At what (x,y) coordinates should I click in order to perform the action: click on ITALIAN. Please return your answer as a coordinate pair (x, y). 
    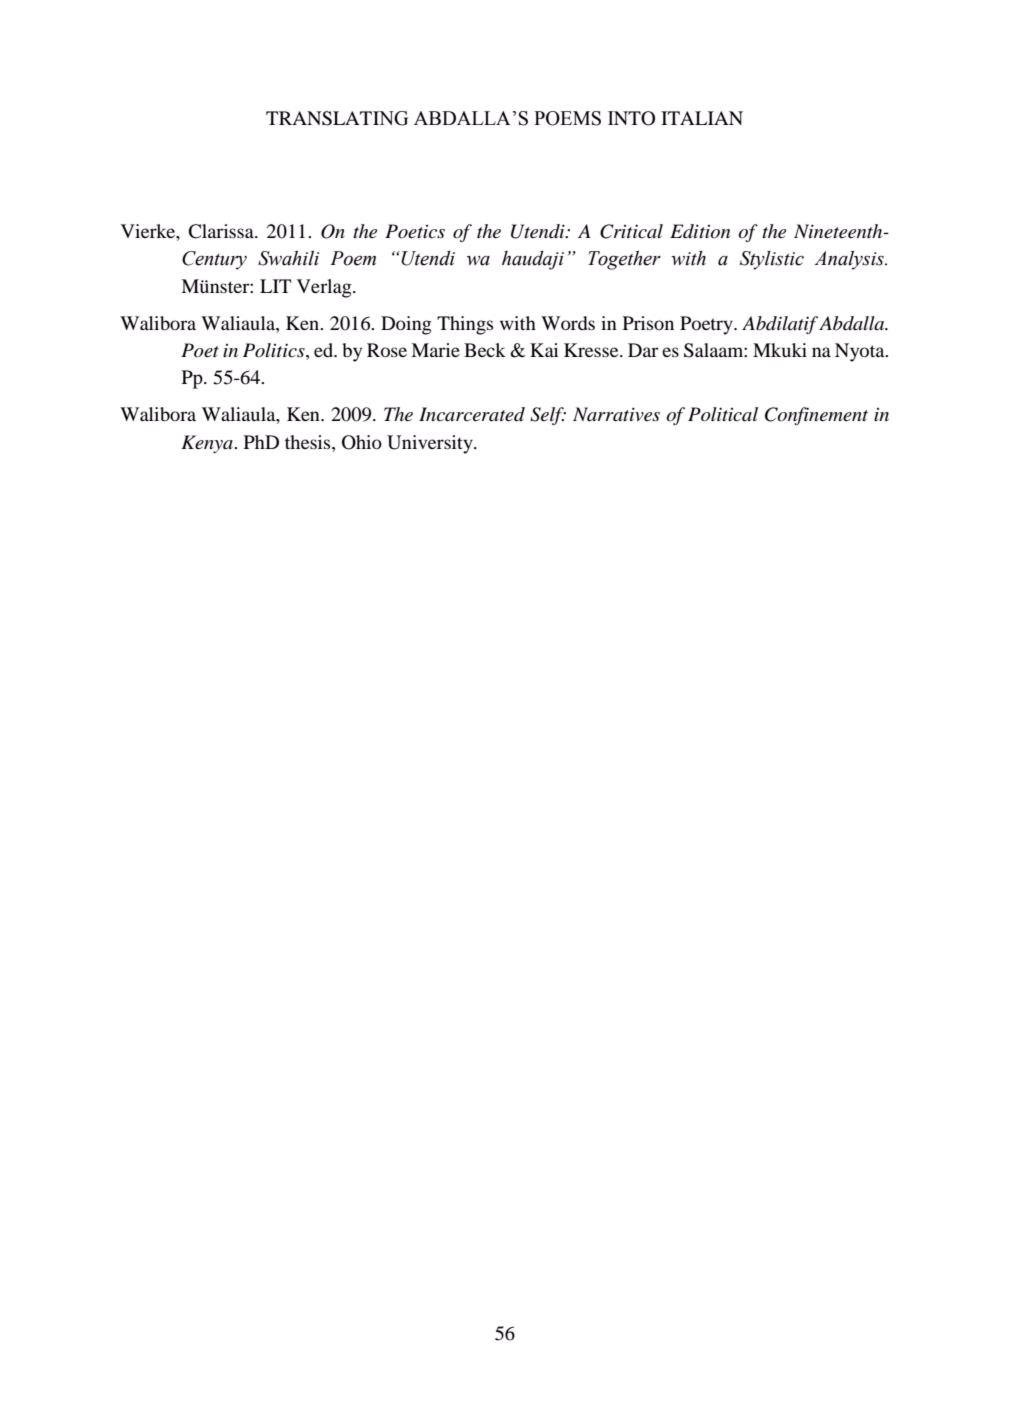
    Looking at the image, I should click on (702, 118).
